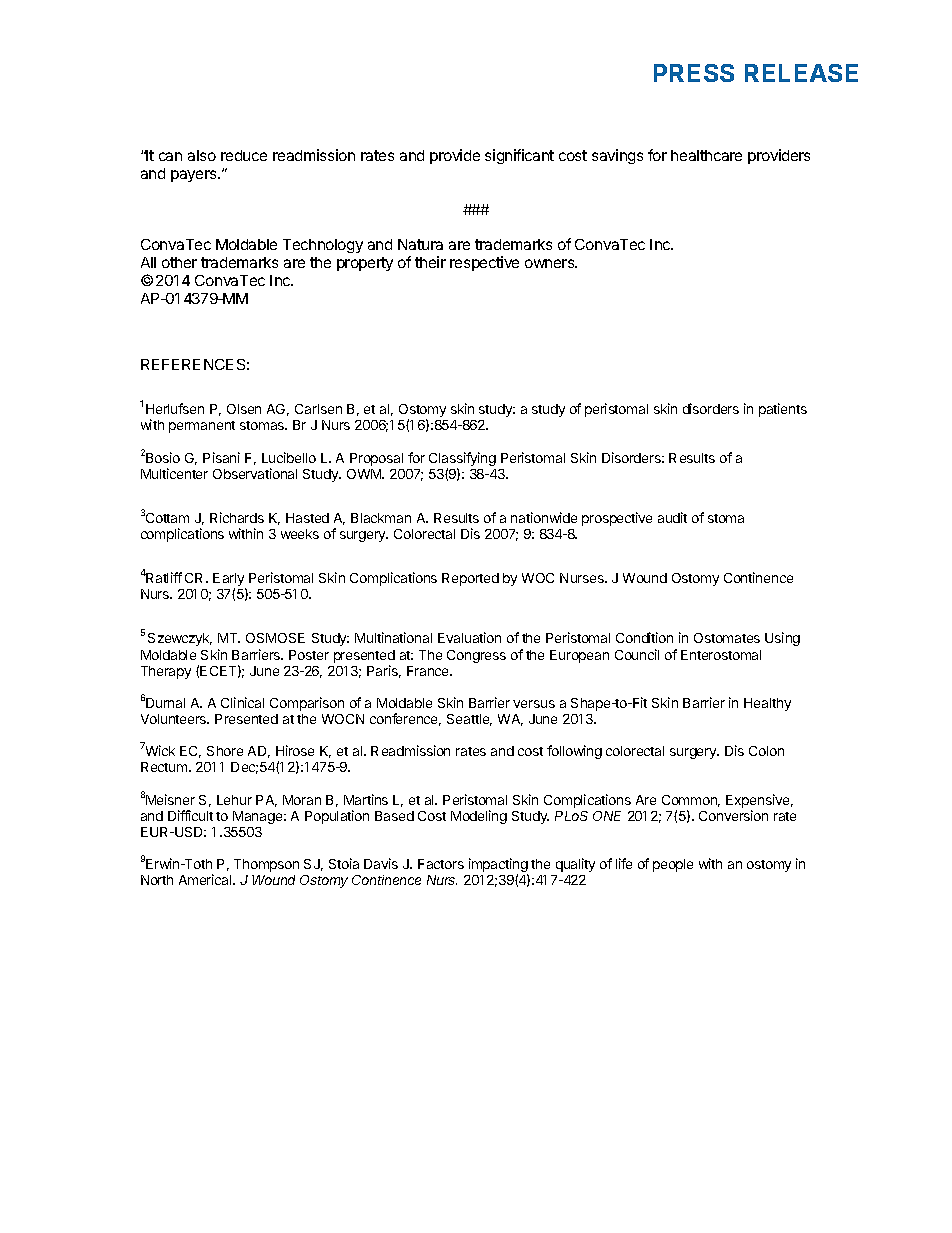  What do you see at coordinates (266, 865) in the page?
I see `Thompson` at bounding box center [266, 865].
